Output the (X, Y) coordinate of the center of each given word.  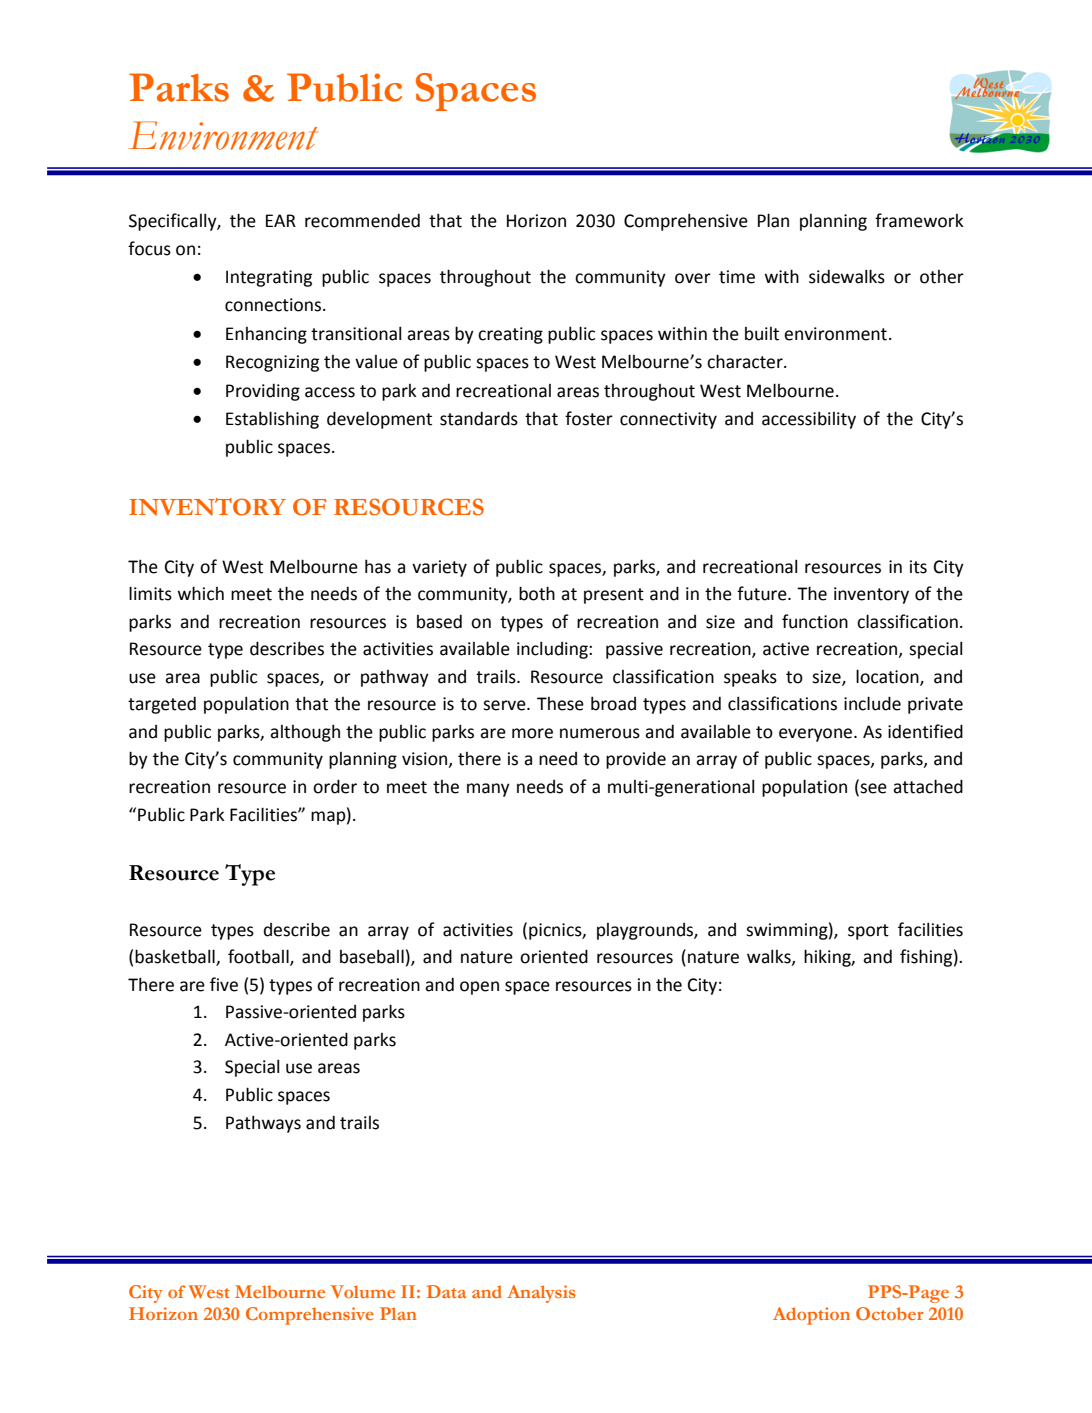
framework (919, 220)
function (815, 621)
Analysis (541, 1294)
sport (868, 932)
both (537, 593)
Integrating (269, 278)
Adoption (811, 1316)
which (201, 593)
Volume (362, 1291)
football (259, 957)
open (479, 988)
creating (510, 335)
